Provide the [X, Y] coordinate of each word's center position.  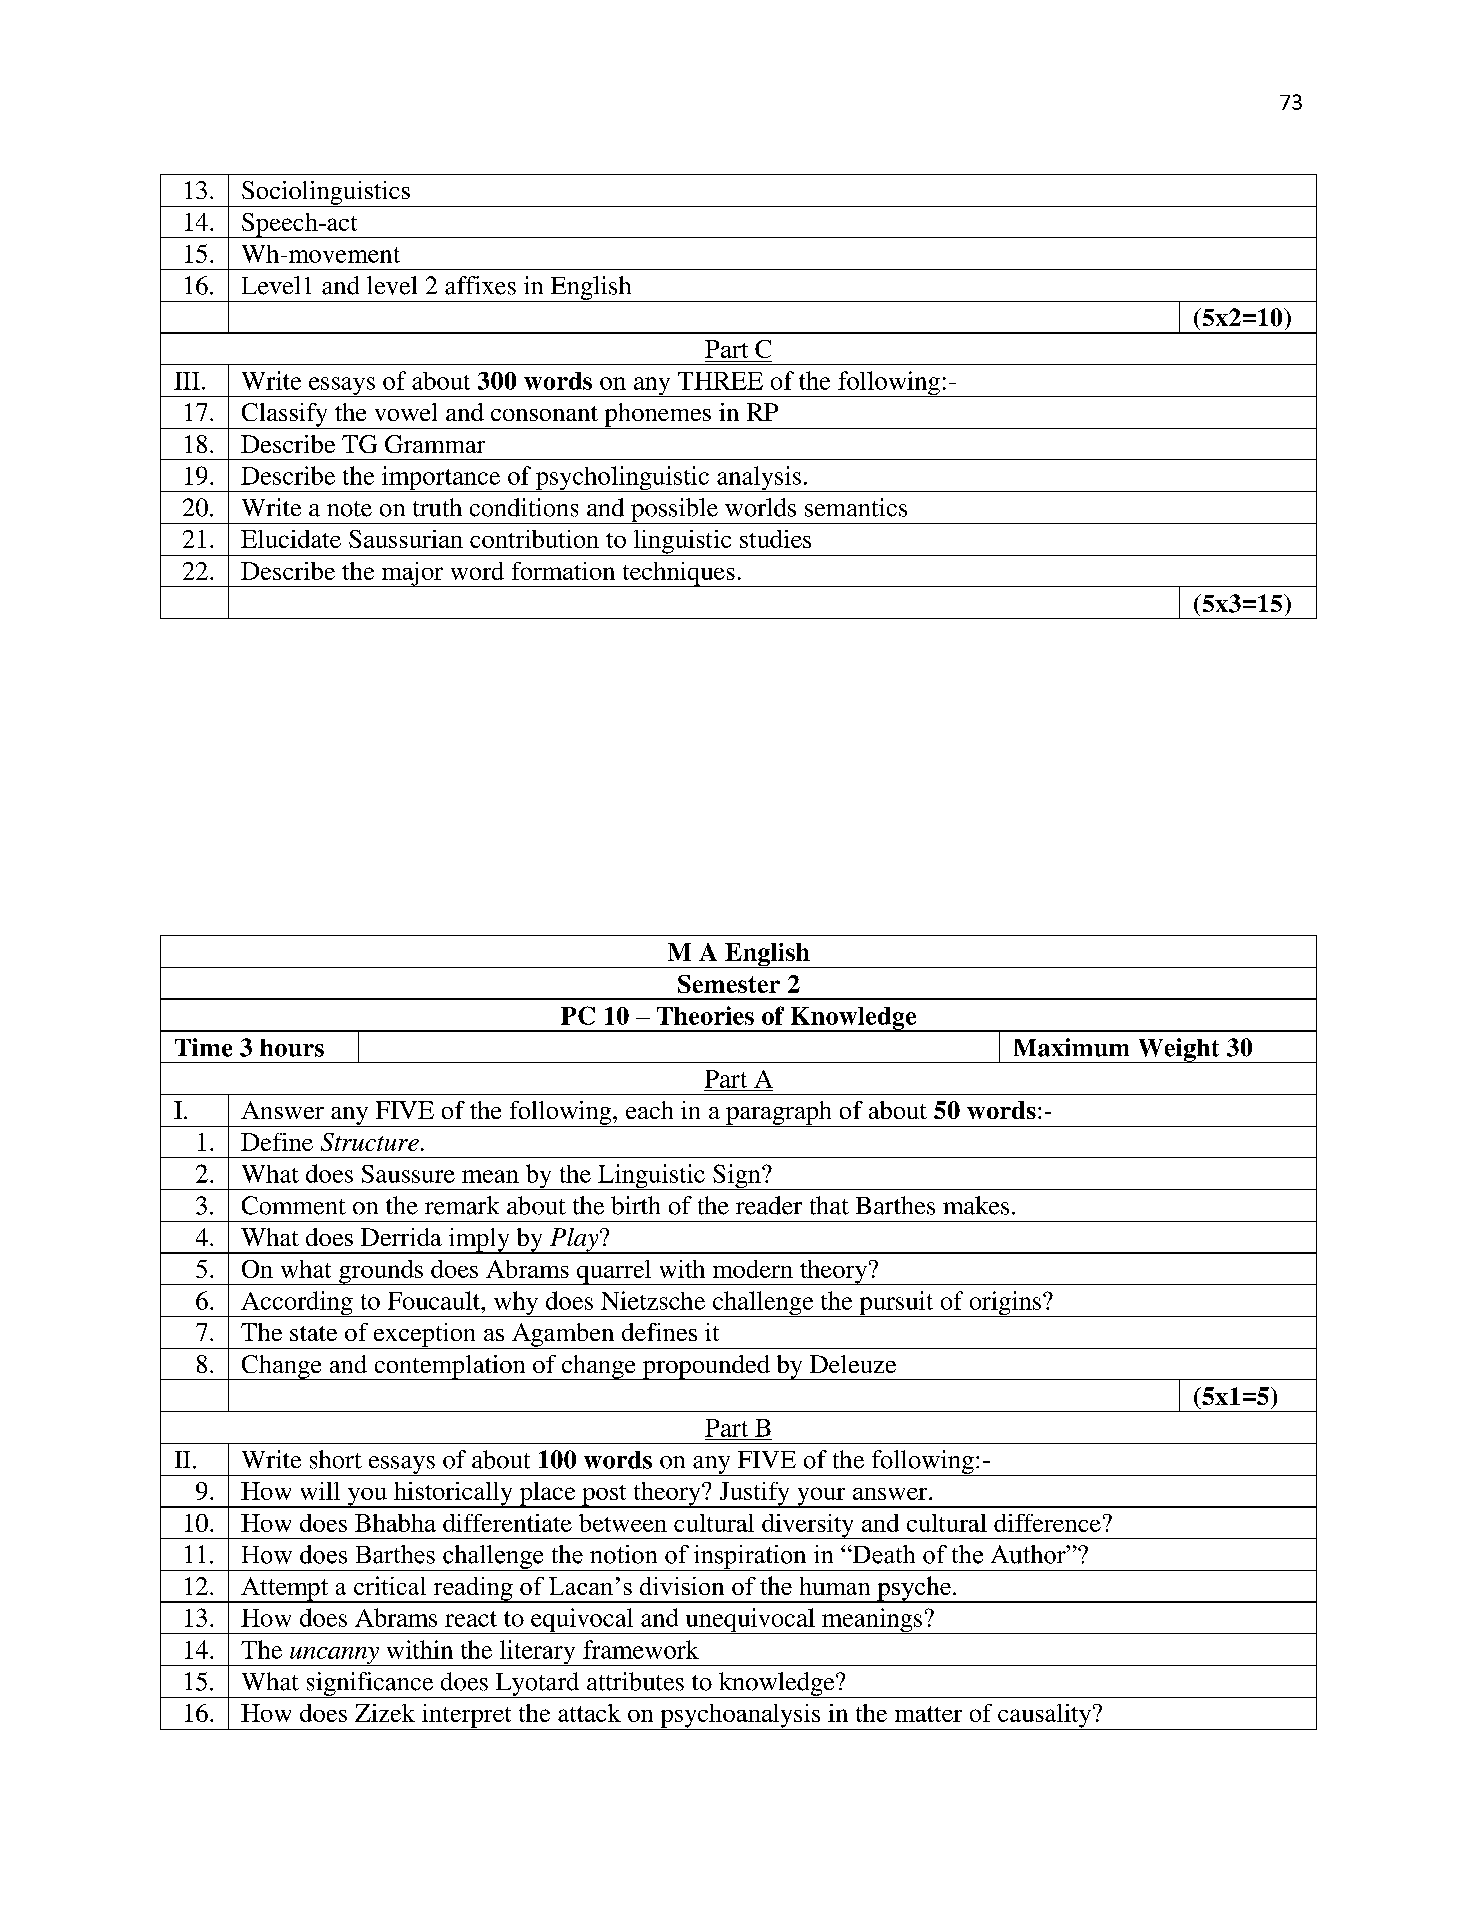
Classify [284, 416]
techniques [678, 574]
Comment [294, 1205]
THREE [720, 381]
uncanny [334, 1656]
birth [635, 1205]
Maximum [1071, 1047]
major [412, 574]
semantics [856, 507]
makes [976, 1205]
